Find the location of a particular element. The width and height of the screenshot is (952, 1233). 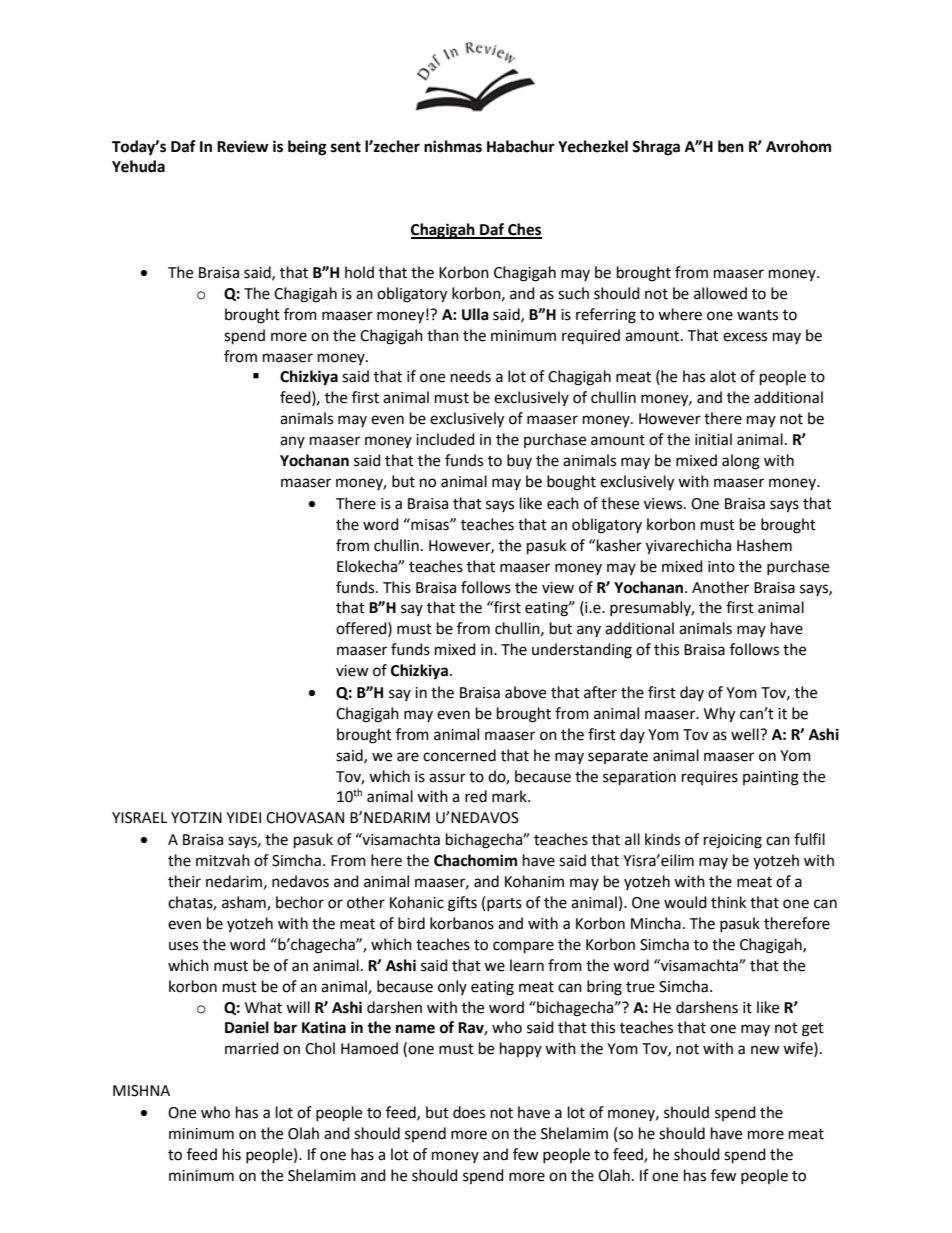

requires is located at coordinates (710, 778).
